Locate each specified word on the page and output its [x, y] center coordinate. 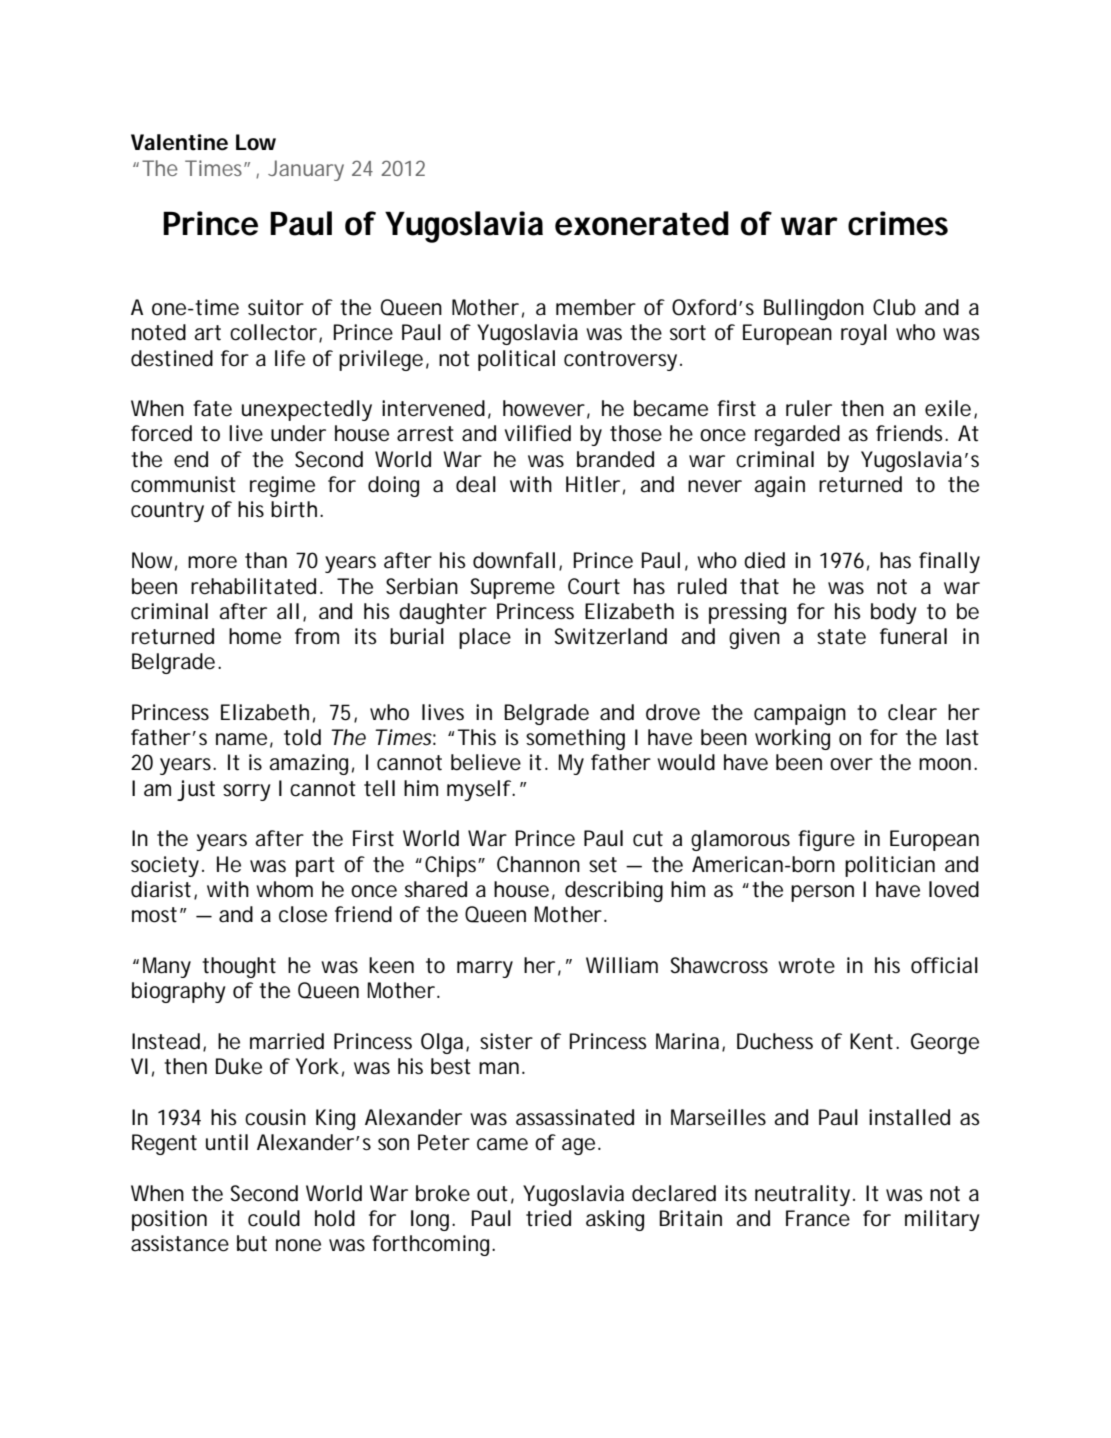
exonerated [642, 223]
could [274, 1218]
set [603, 865]
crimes [898, 223]
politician [890, 866]
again [779, 486]
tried [548, 1218]
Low [256, 142]
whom [284, 889]
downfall [514, 560]
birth [294, 509]
